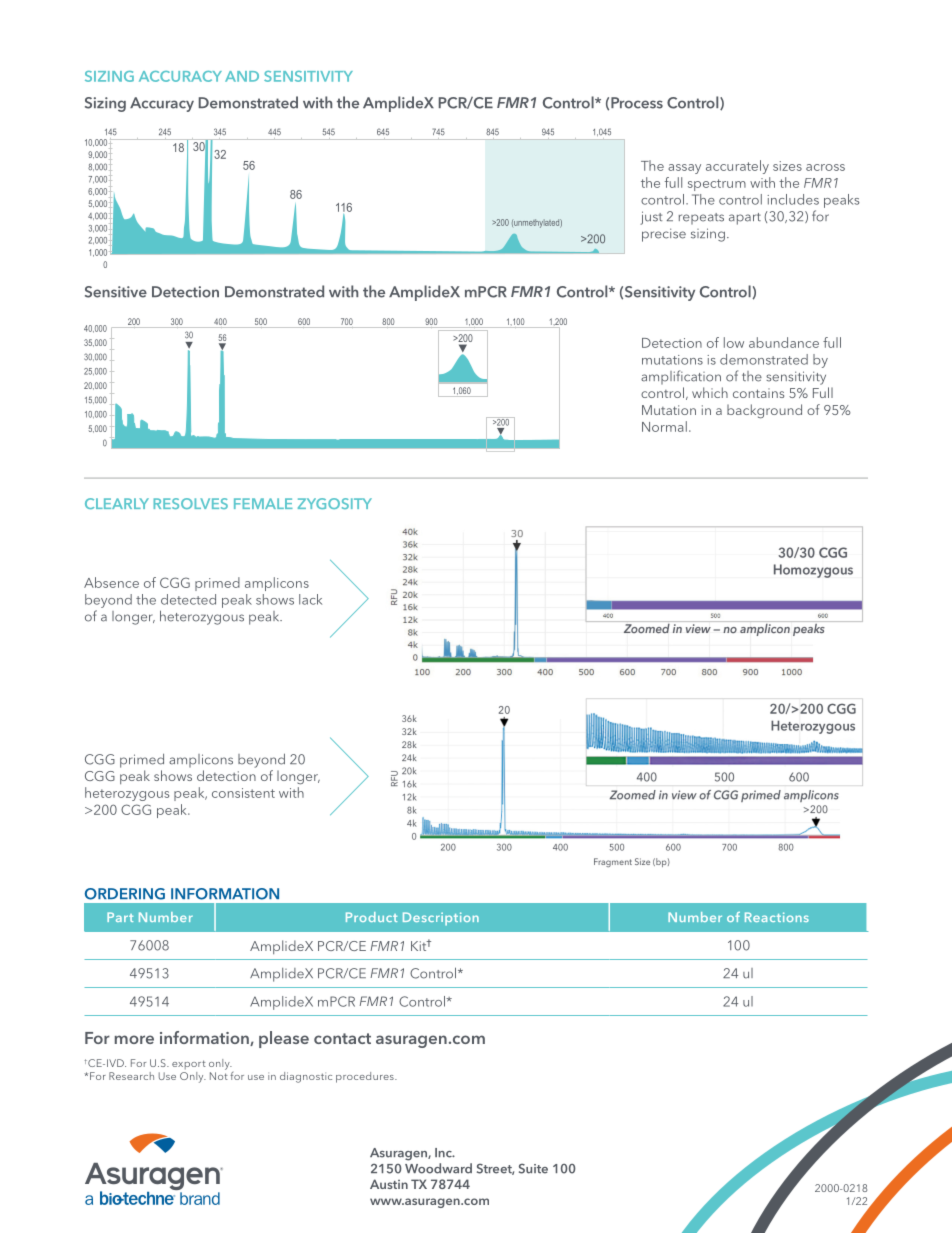 The image size is (952, 1233). I want to click on Not, so click(219, 1076).
